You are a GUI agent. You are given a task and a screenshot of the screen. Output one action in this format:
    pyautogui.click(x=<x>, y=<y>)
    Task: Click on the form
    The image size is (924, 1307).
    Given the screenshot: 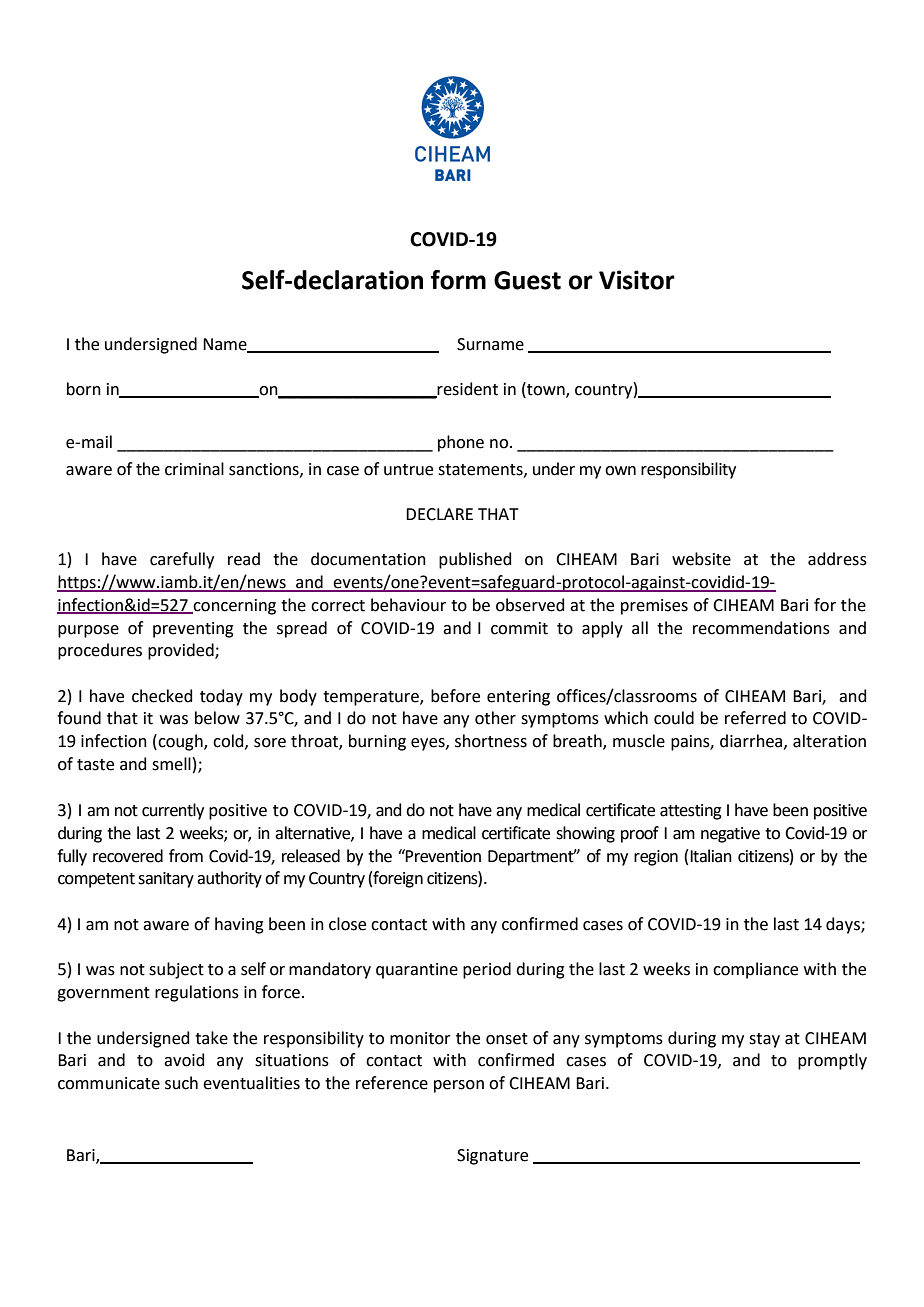 What is the action you would take?
    pyautogui.click(x=458, y=279)
